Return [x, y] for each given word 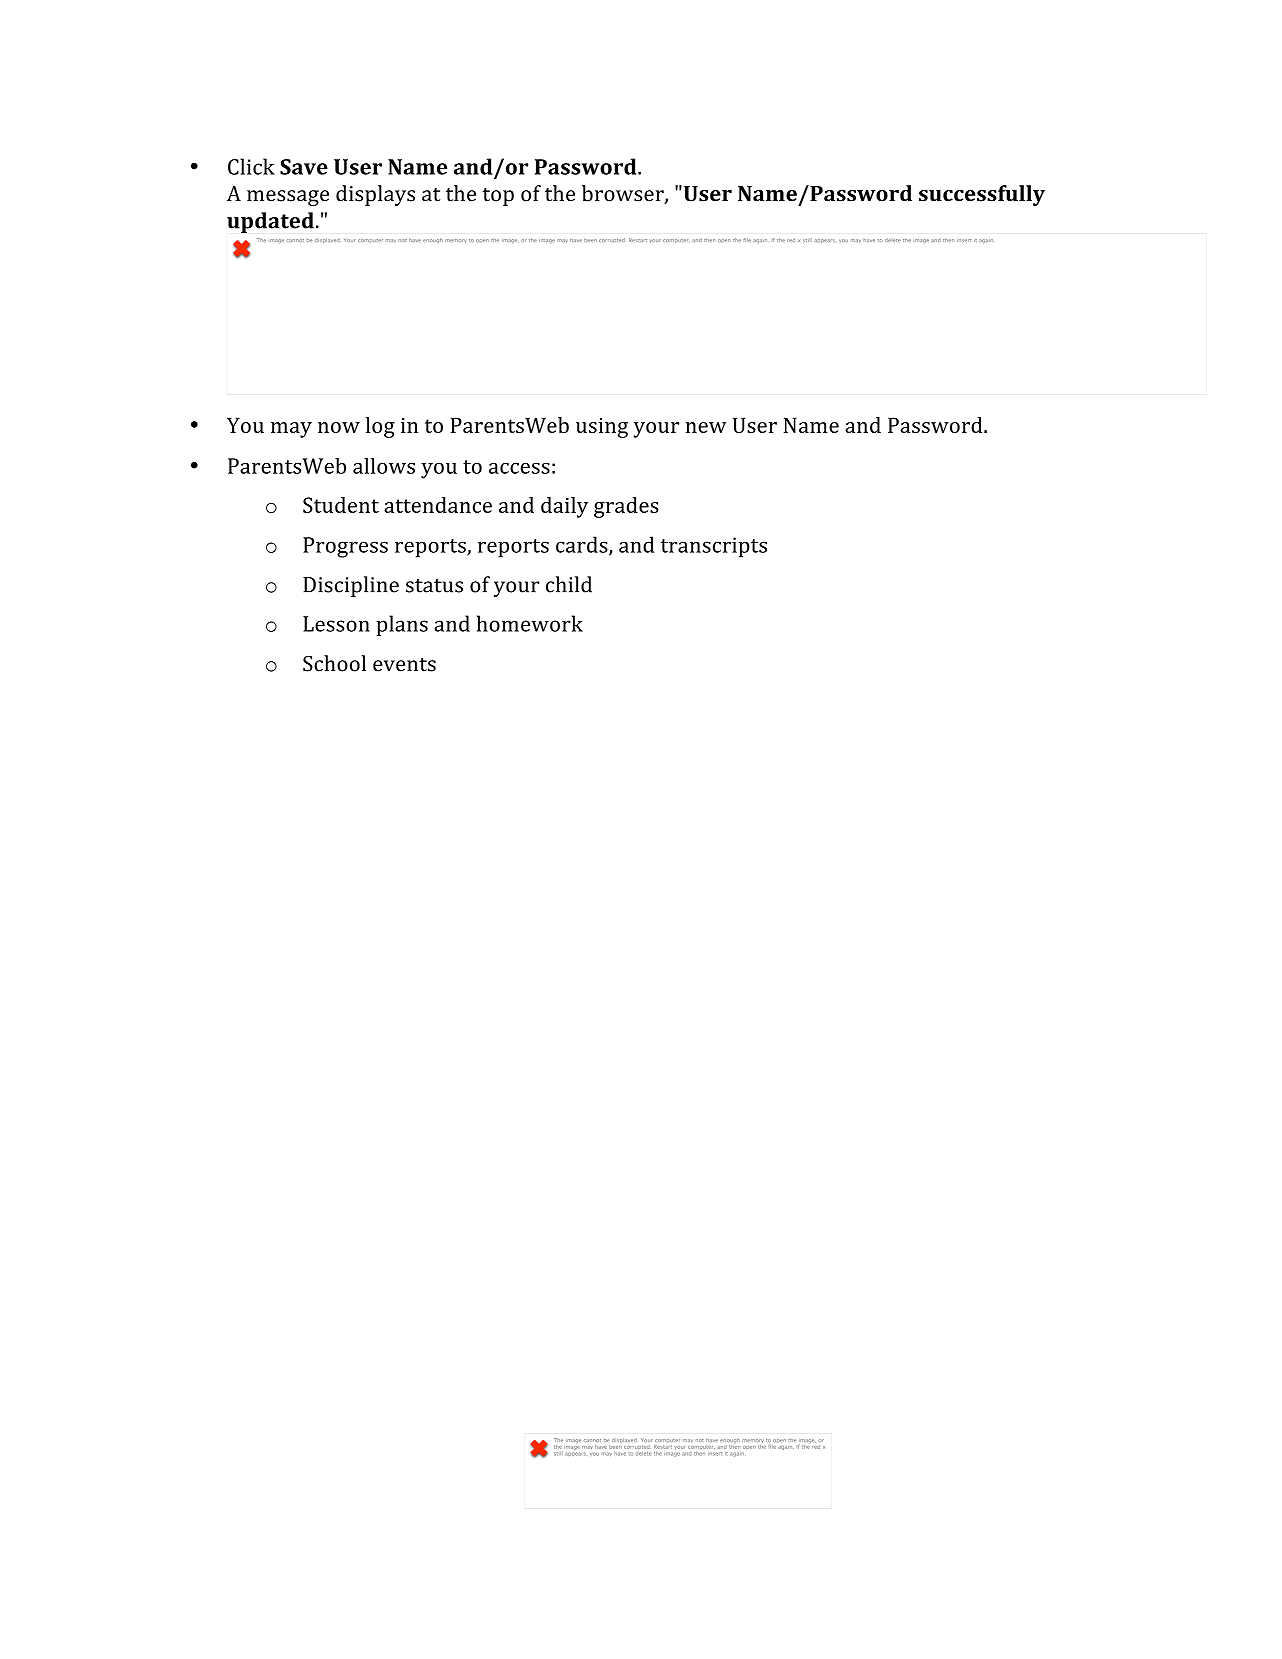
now [339, 427]
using [602, 428]
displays [375, 195]
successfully [982, 195]
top [498, 196]
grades [626, 507]
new [705, 427]
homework [530, 623]
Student [341, 505]
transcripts [714, 547]
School [334, 663]
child [569, 584]
